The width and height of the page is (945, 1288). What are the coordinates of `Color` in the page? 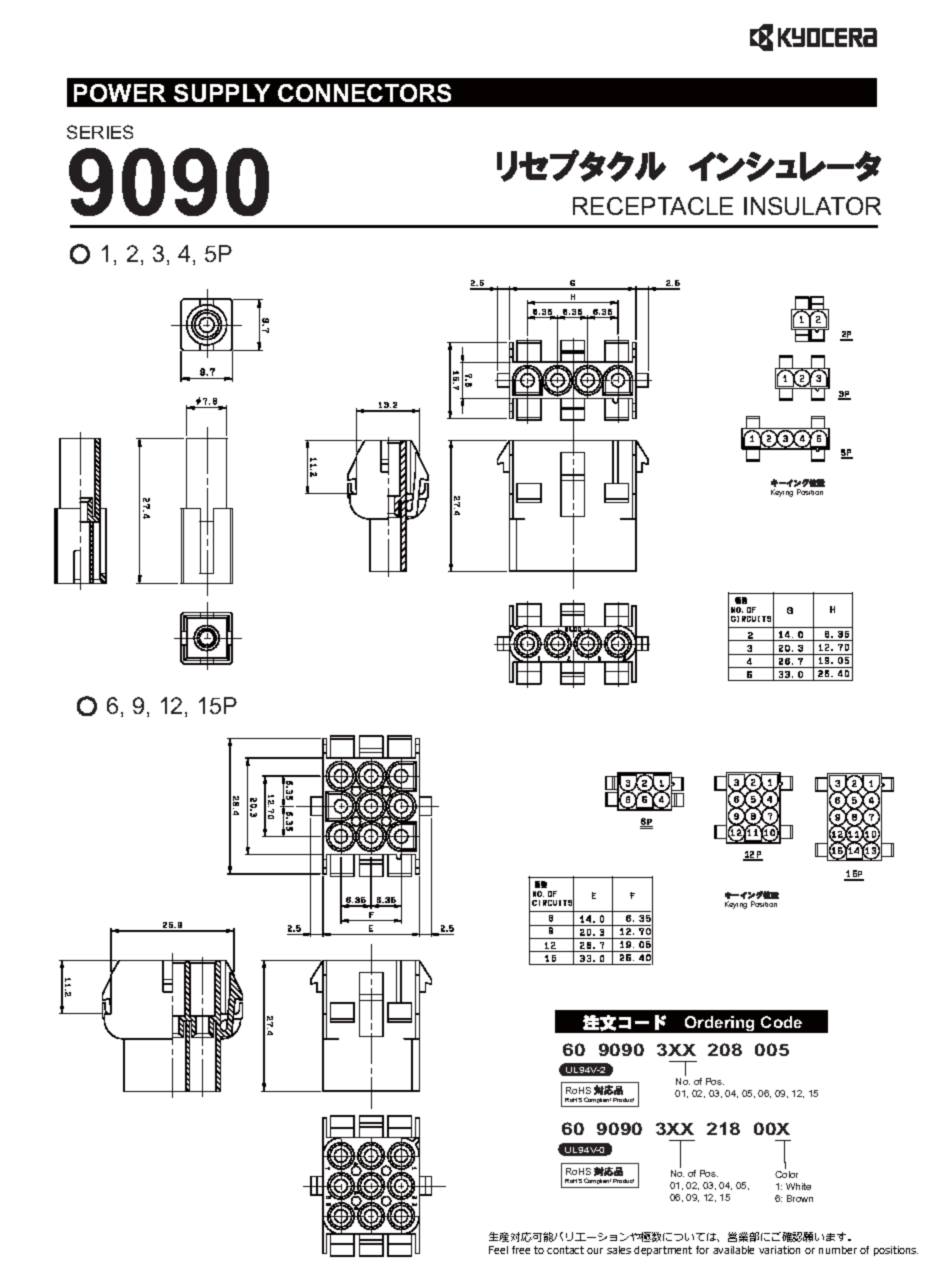 It's located at (786, 1174).
